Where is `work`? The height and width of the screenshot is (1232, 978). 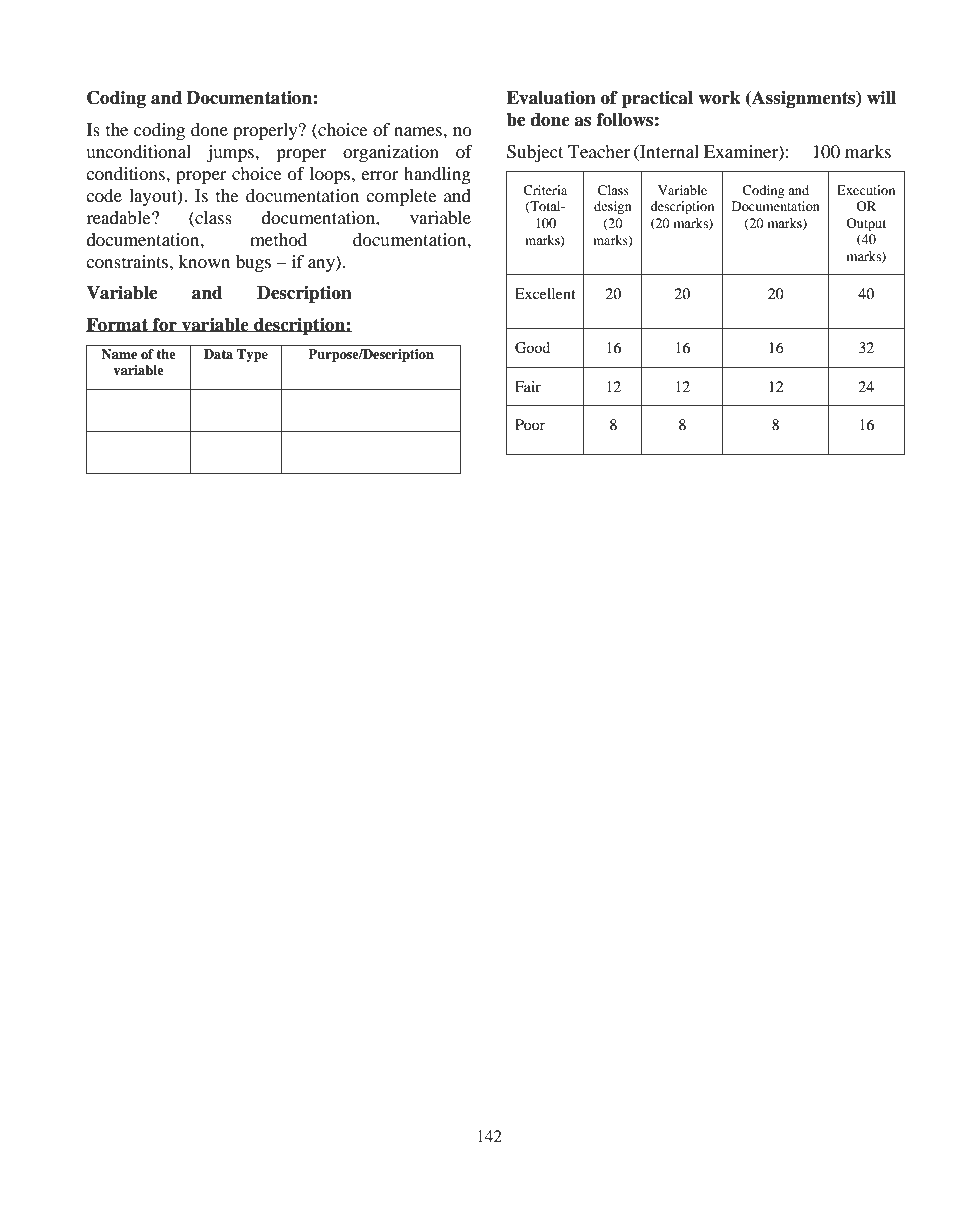
work is located at coordinates (719, 98).
